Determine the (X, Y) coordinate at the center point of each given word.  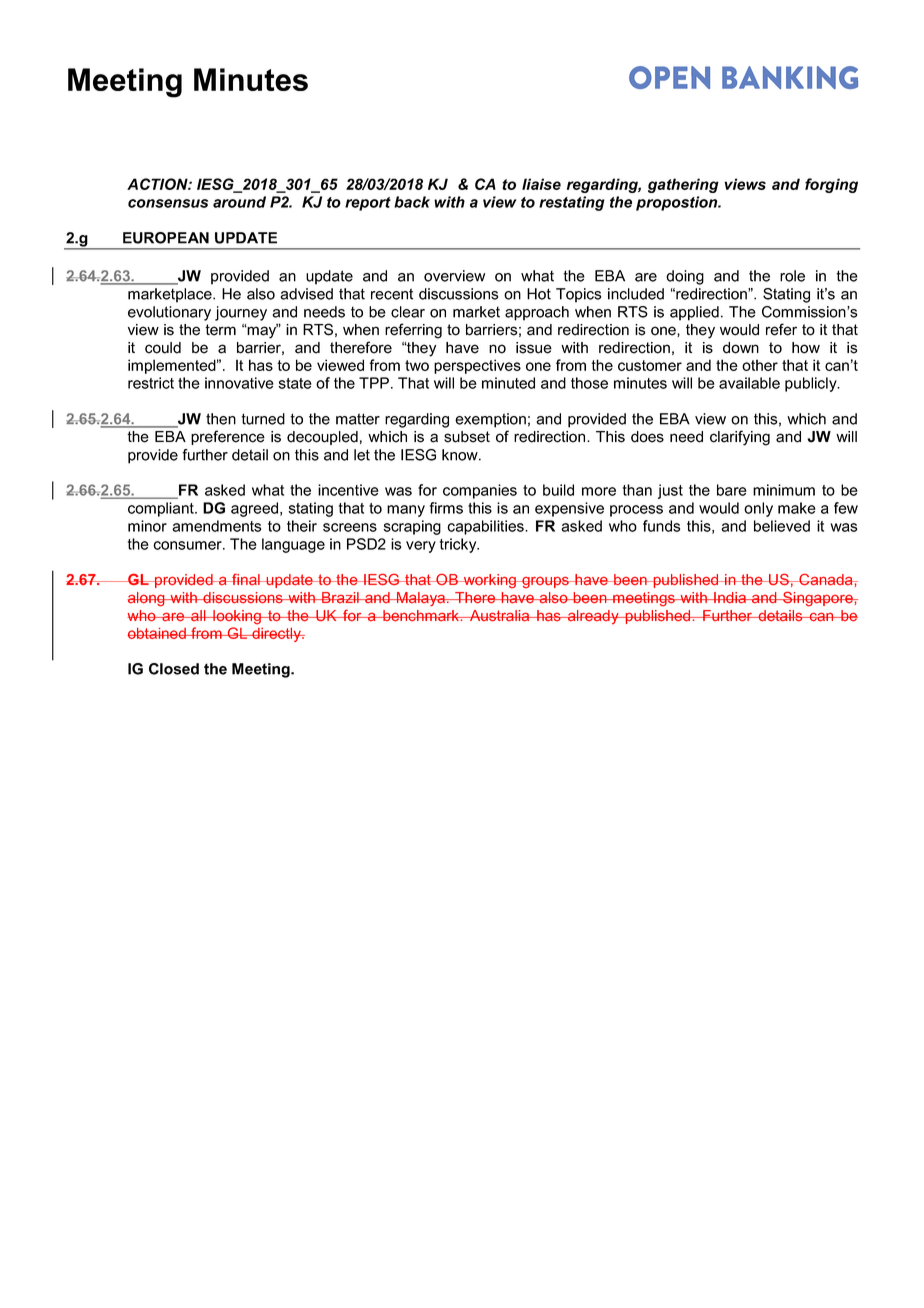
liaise (541, 184)
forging (831, 185)
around (239, 202)
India (730, 597)
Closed (174, 669)
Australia (500, 615)
